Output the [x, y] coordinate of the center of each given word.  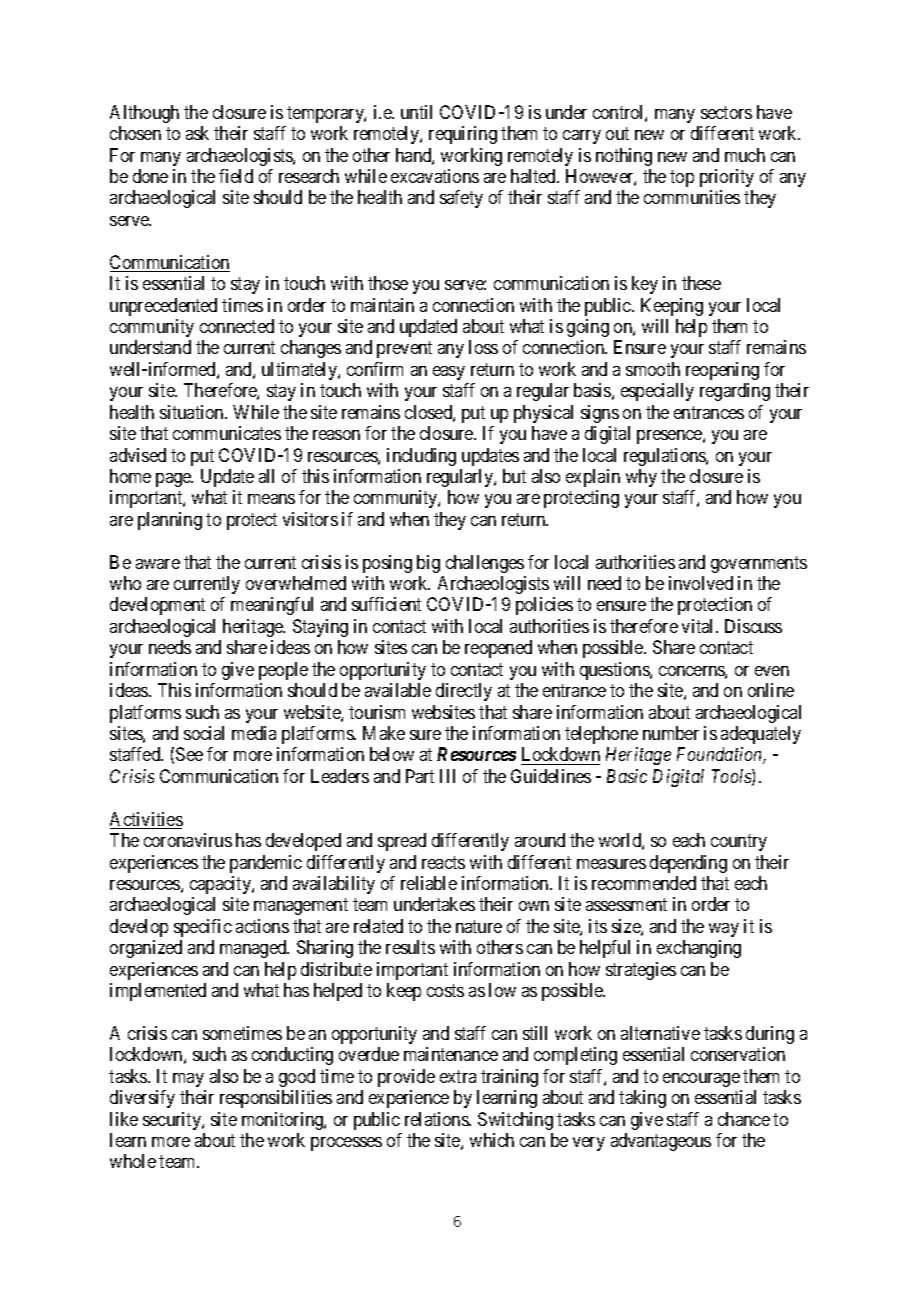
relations [437, 1119]
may [188, 1080]
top [682, 178]
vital [699, 626]
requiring [463, 135]
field [236, 176]
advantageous [661, 1142]
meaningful [272, 606]
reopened [498, 649]
